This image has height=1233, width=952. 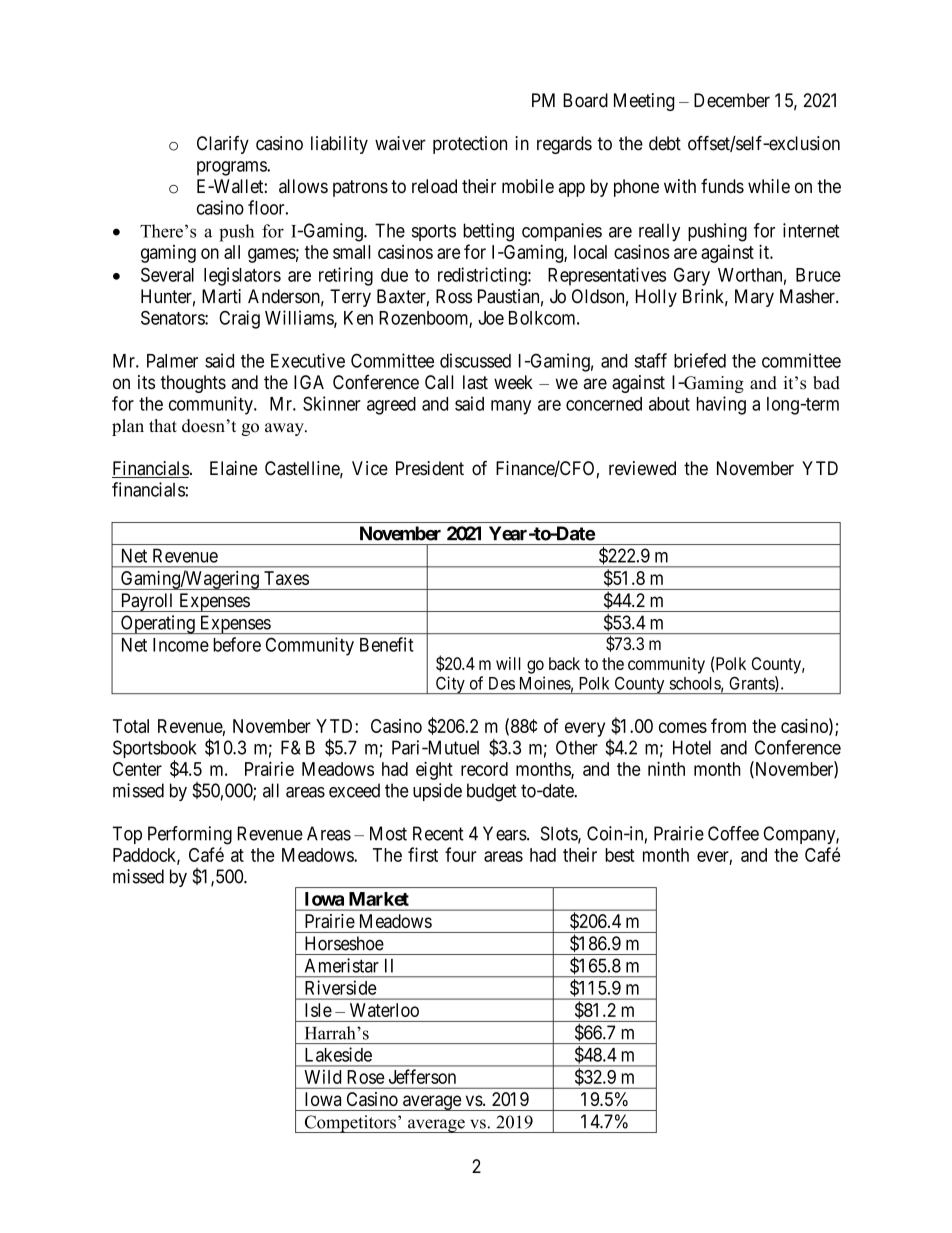 What do you see at coordinates (223, 145) in the image?
I see `Clarify` at bounding box center [223, 145].
